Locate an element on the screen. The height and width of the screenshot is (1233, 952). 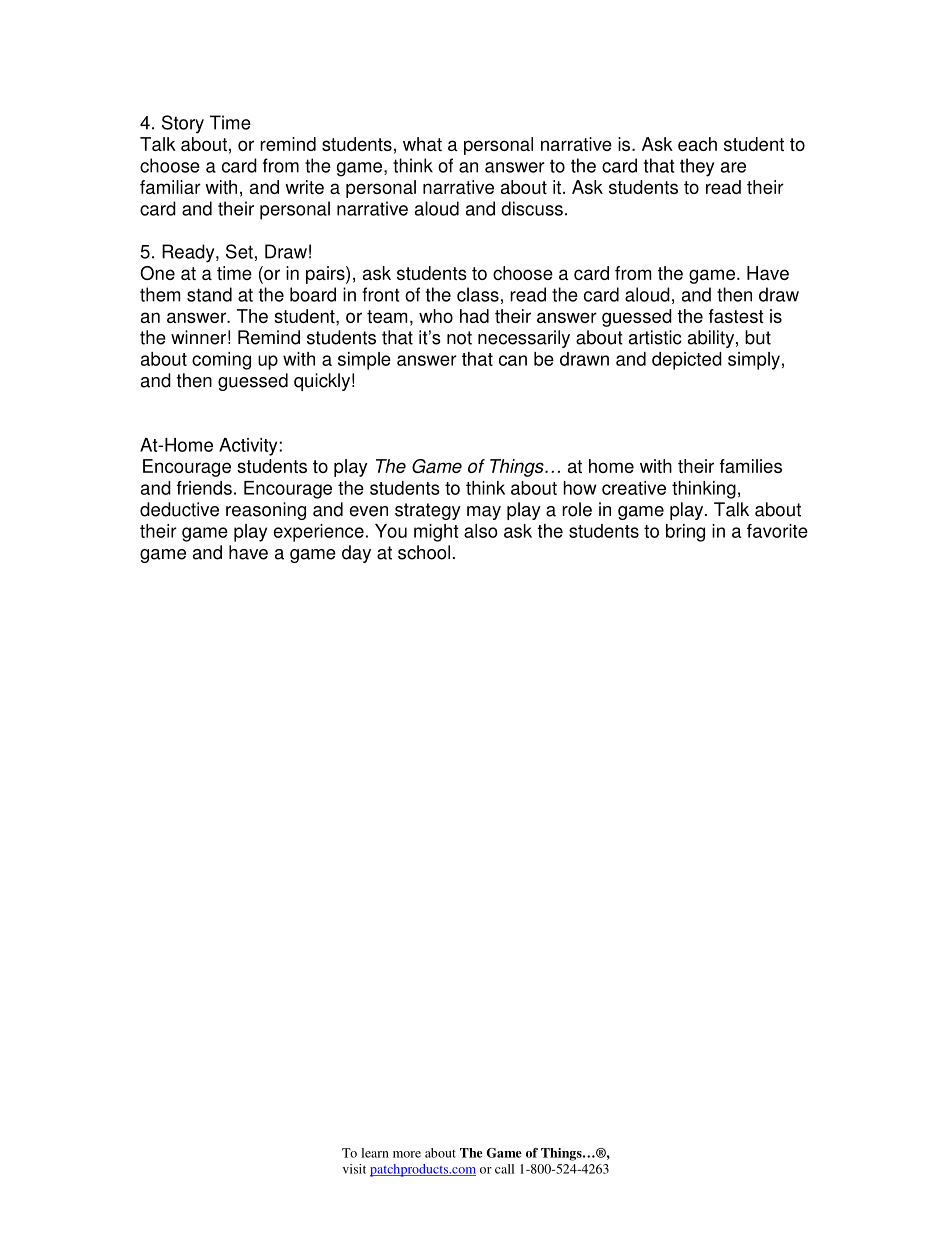
bring is located at coordinates (685, 533).
